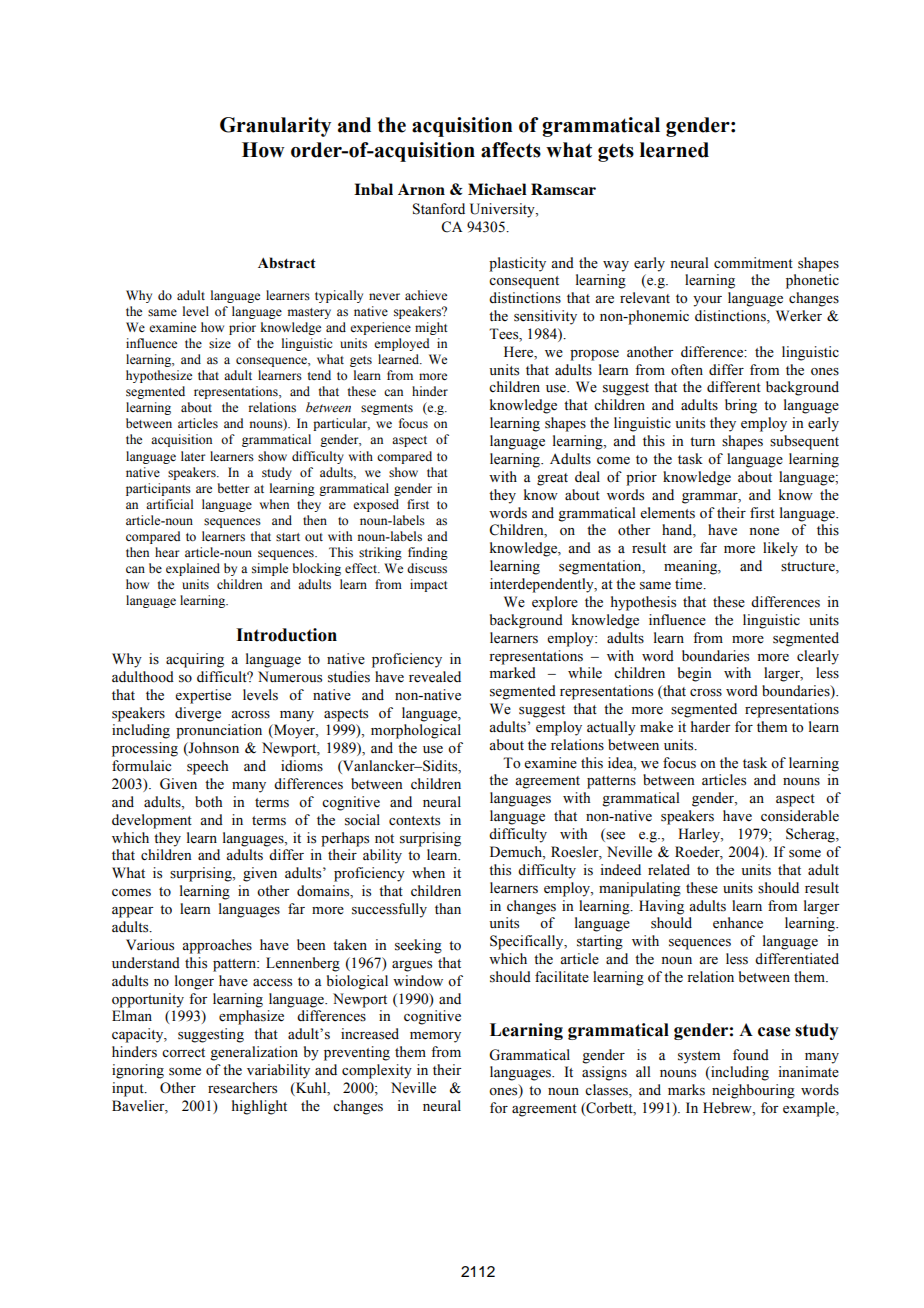 The image size is (924, 1308). I want to click on bring, so click(741, 406).
